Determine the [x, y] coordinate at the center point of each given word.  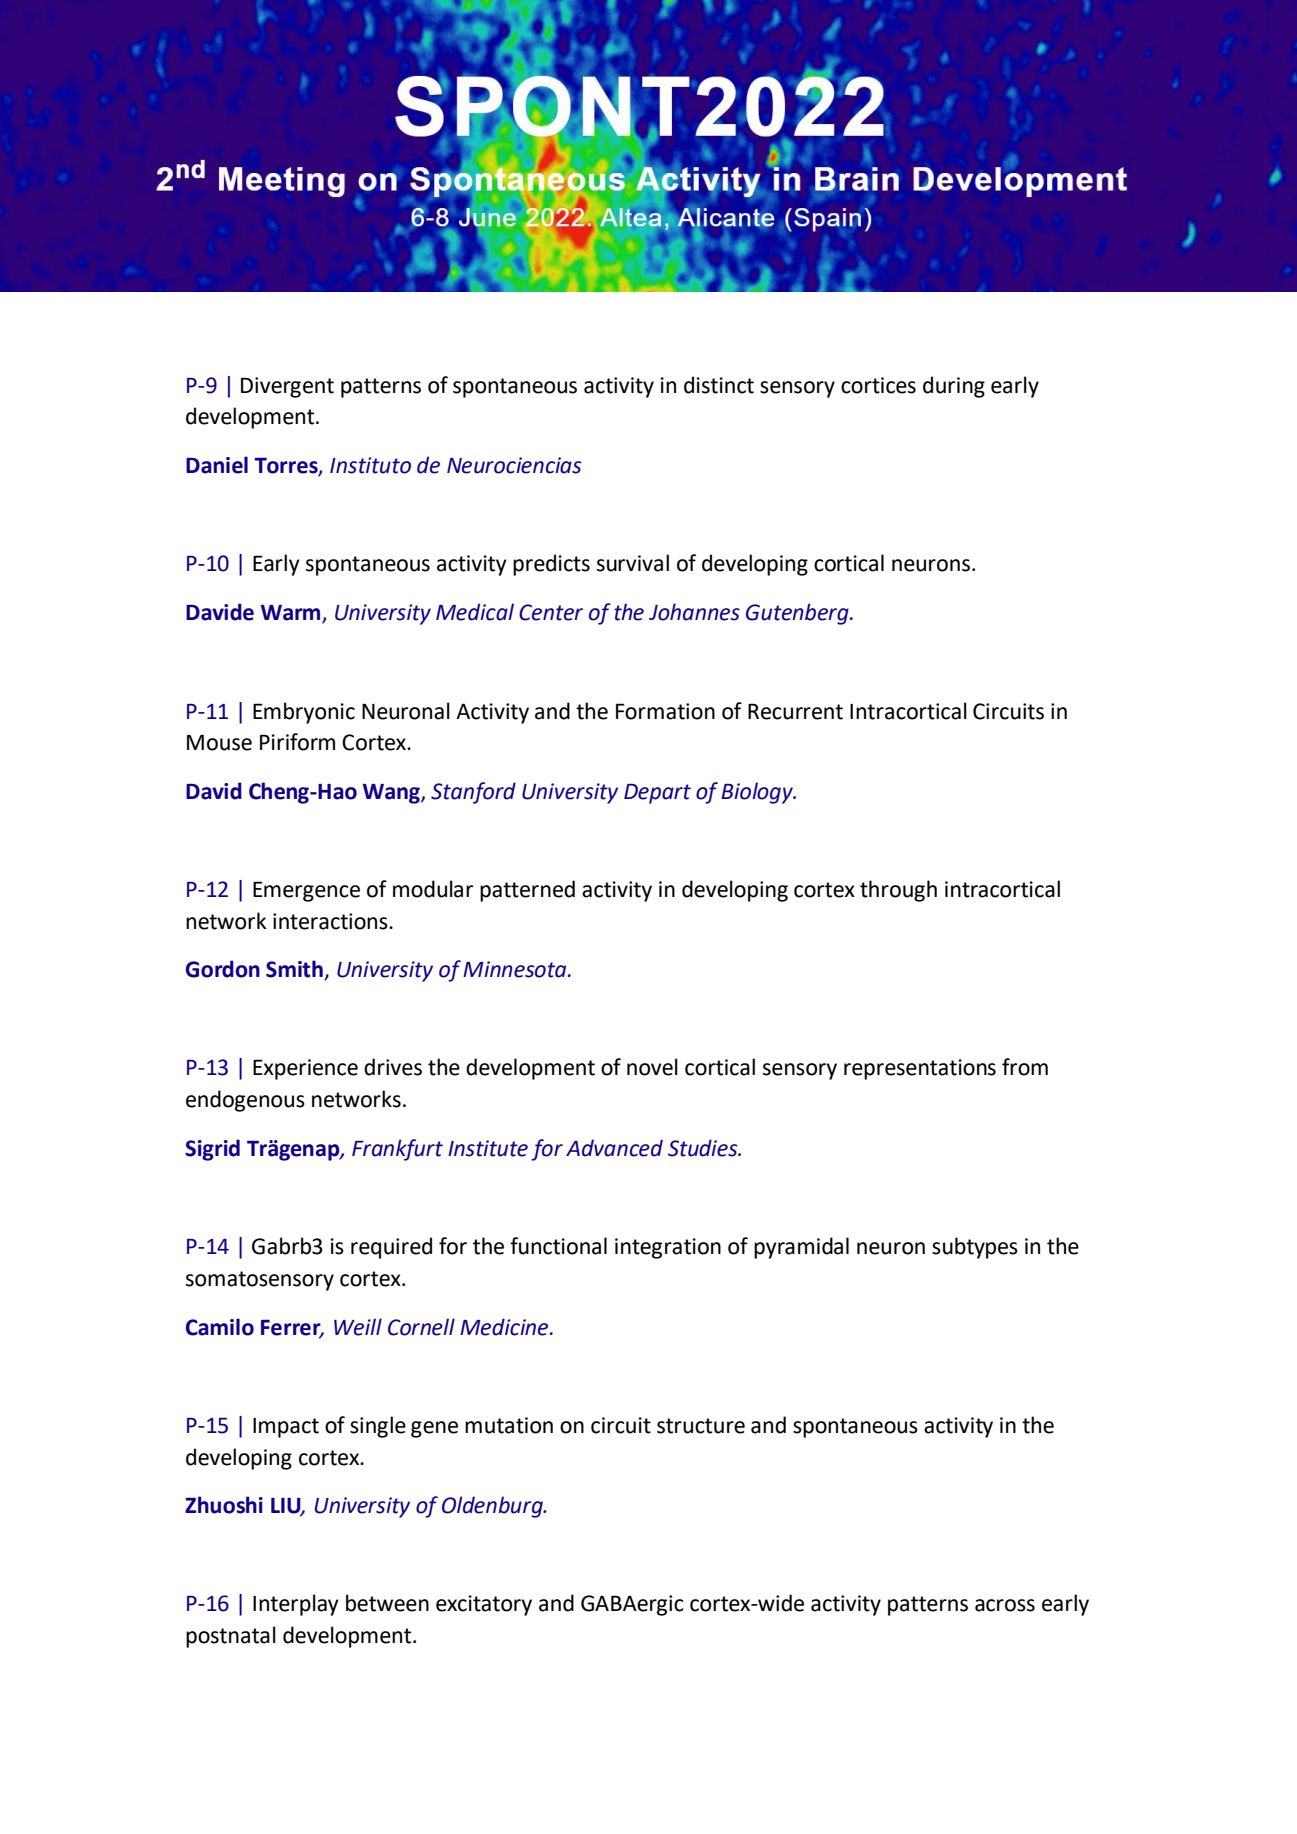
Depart [657, 794]
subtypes [975, 1248]
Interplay [296, 1605]
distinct [719, 385]
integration [668, 1248]
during [954, 387]
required [391, 1248]
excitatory [484, 1605]
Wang [392, 794]
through [898, 891]
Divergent [287, 387]
